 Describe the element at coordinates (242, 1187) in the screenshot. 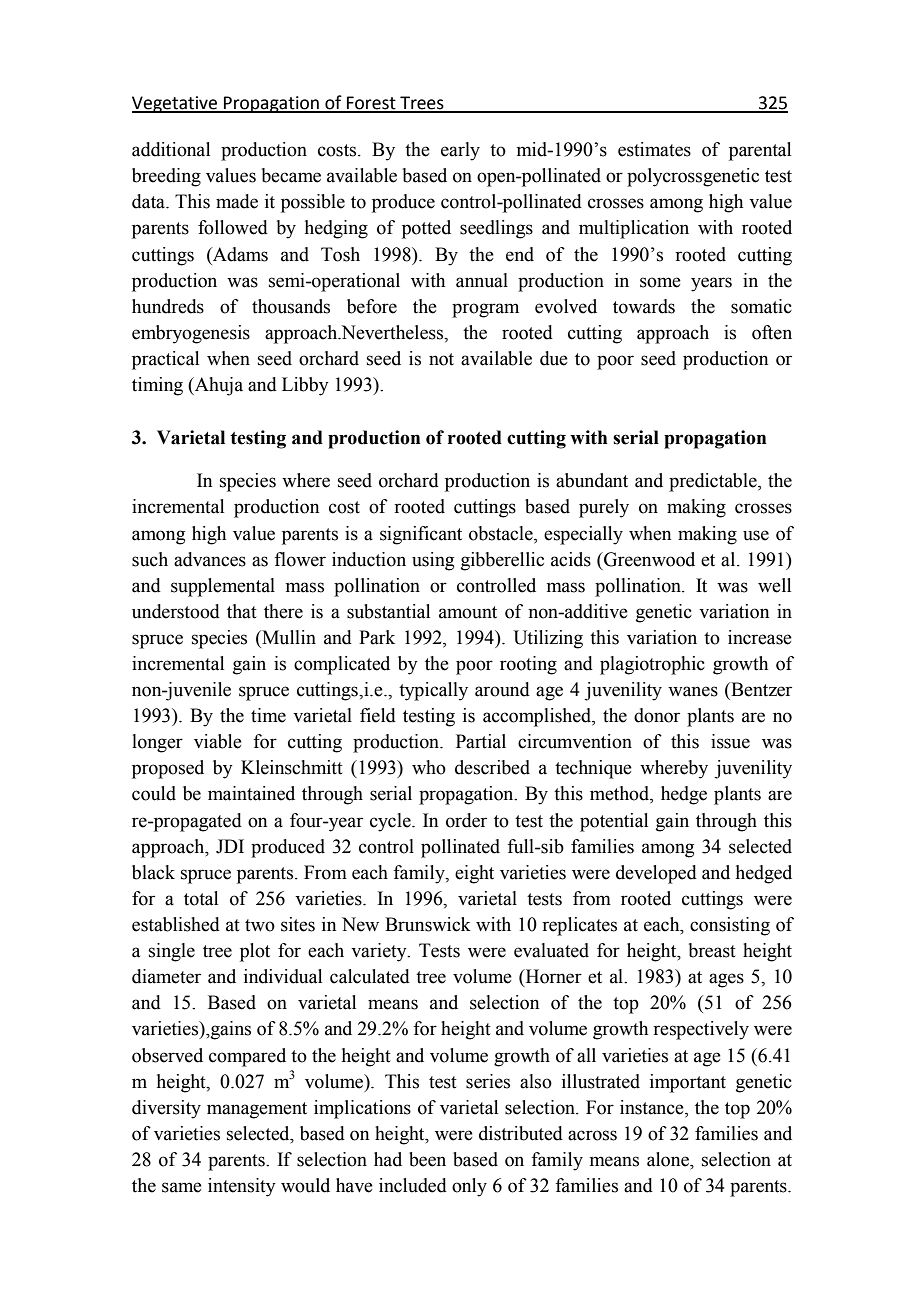

I see `intensity` at that location.
